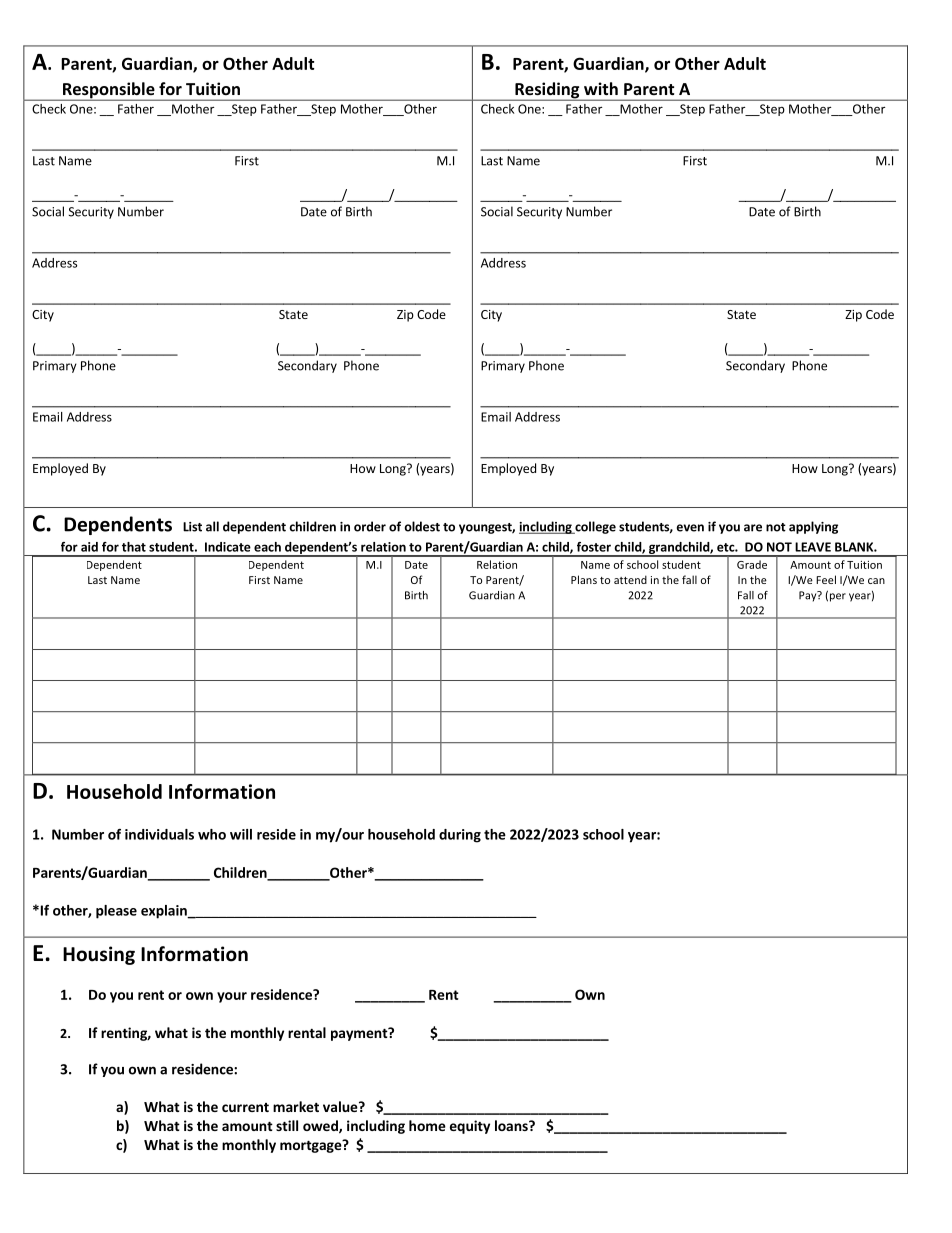 This page has width=952, height=1233. I want to click on individuals, so click(159, 834).
